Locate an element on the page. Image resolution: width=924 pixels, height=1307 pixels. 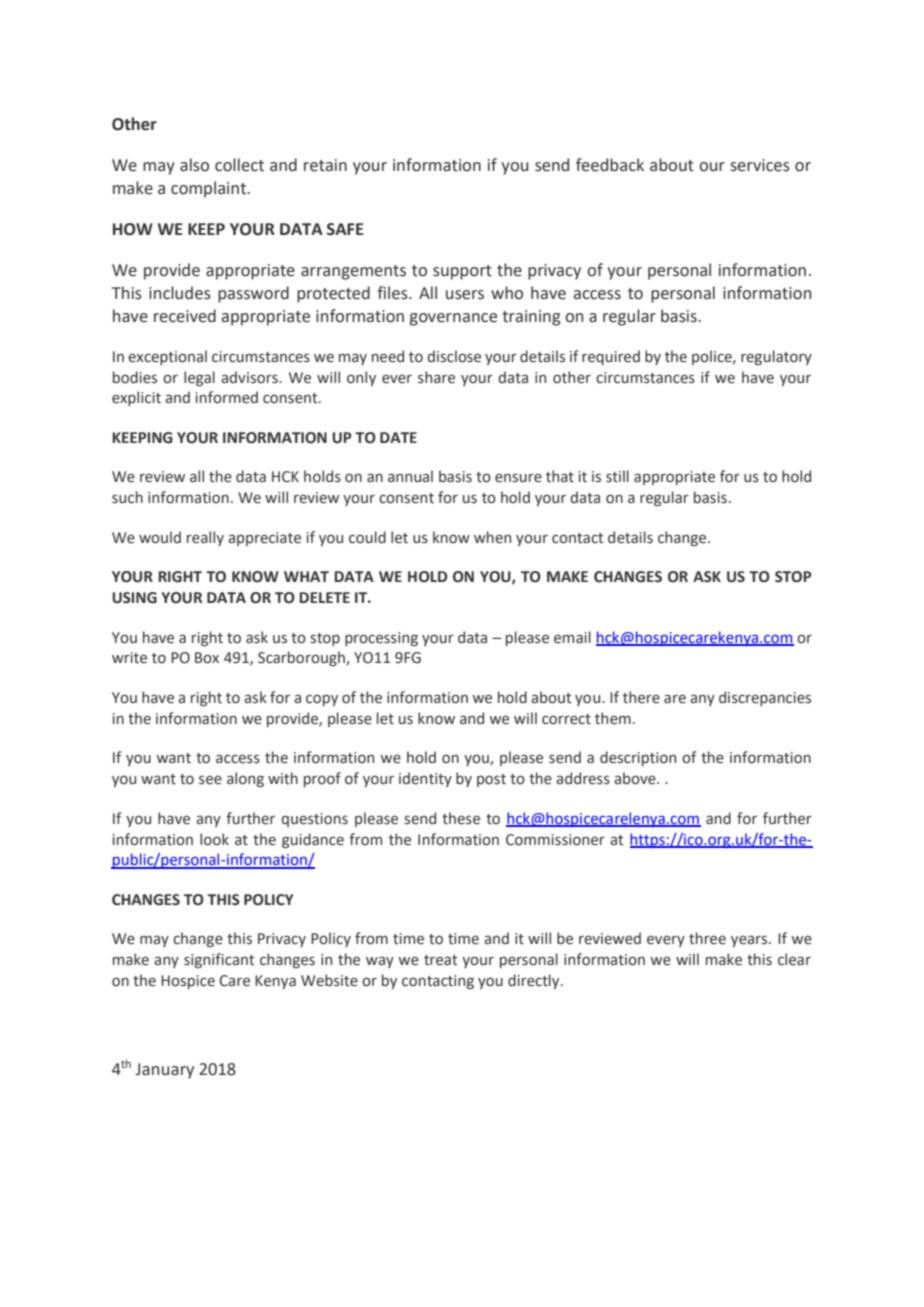
support is located at coordinates (462, 272).
